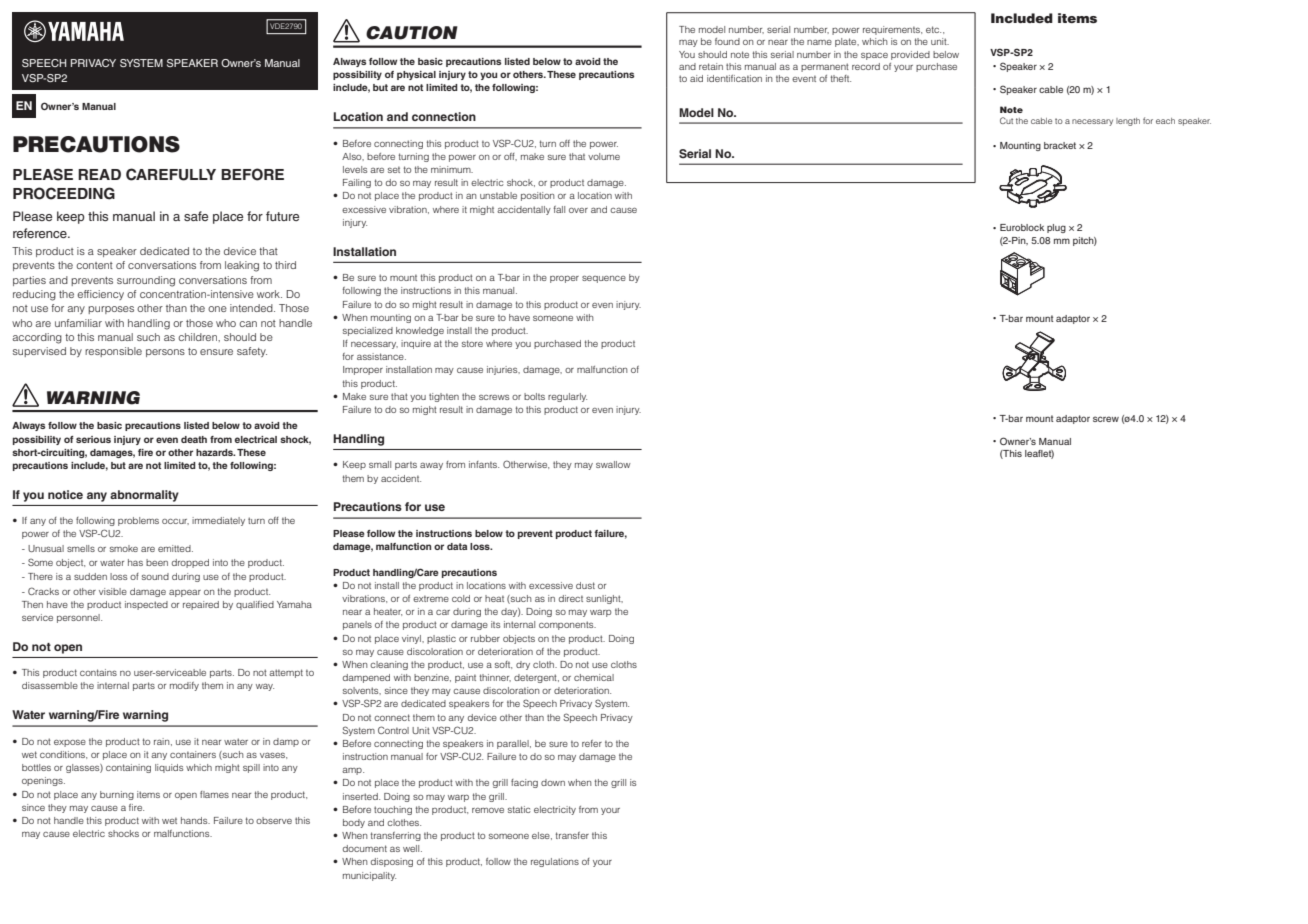 This document has width=1308, height=924. I want to click on etc, so click(933, 29).
